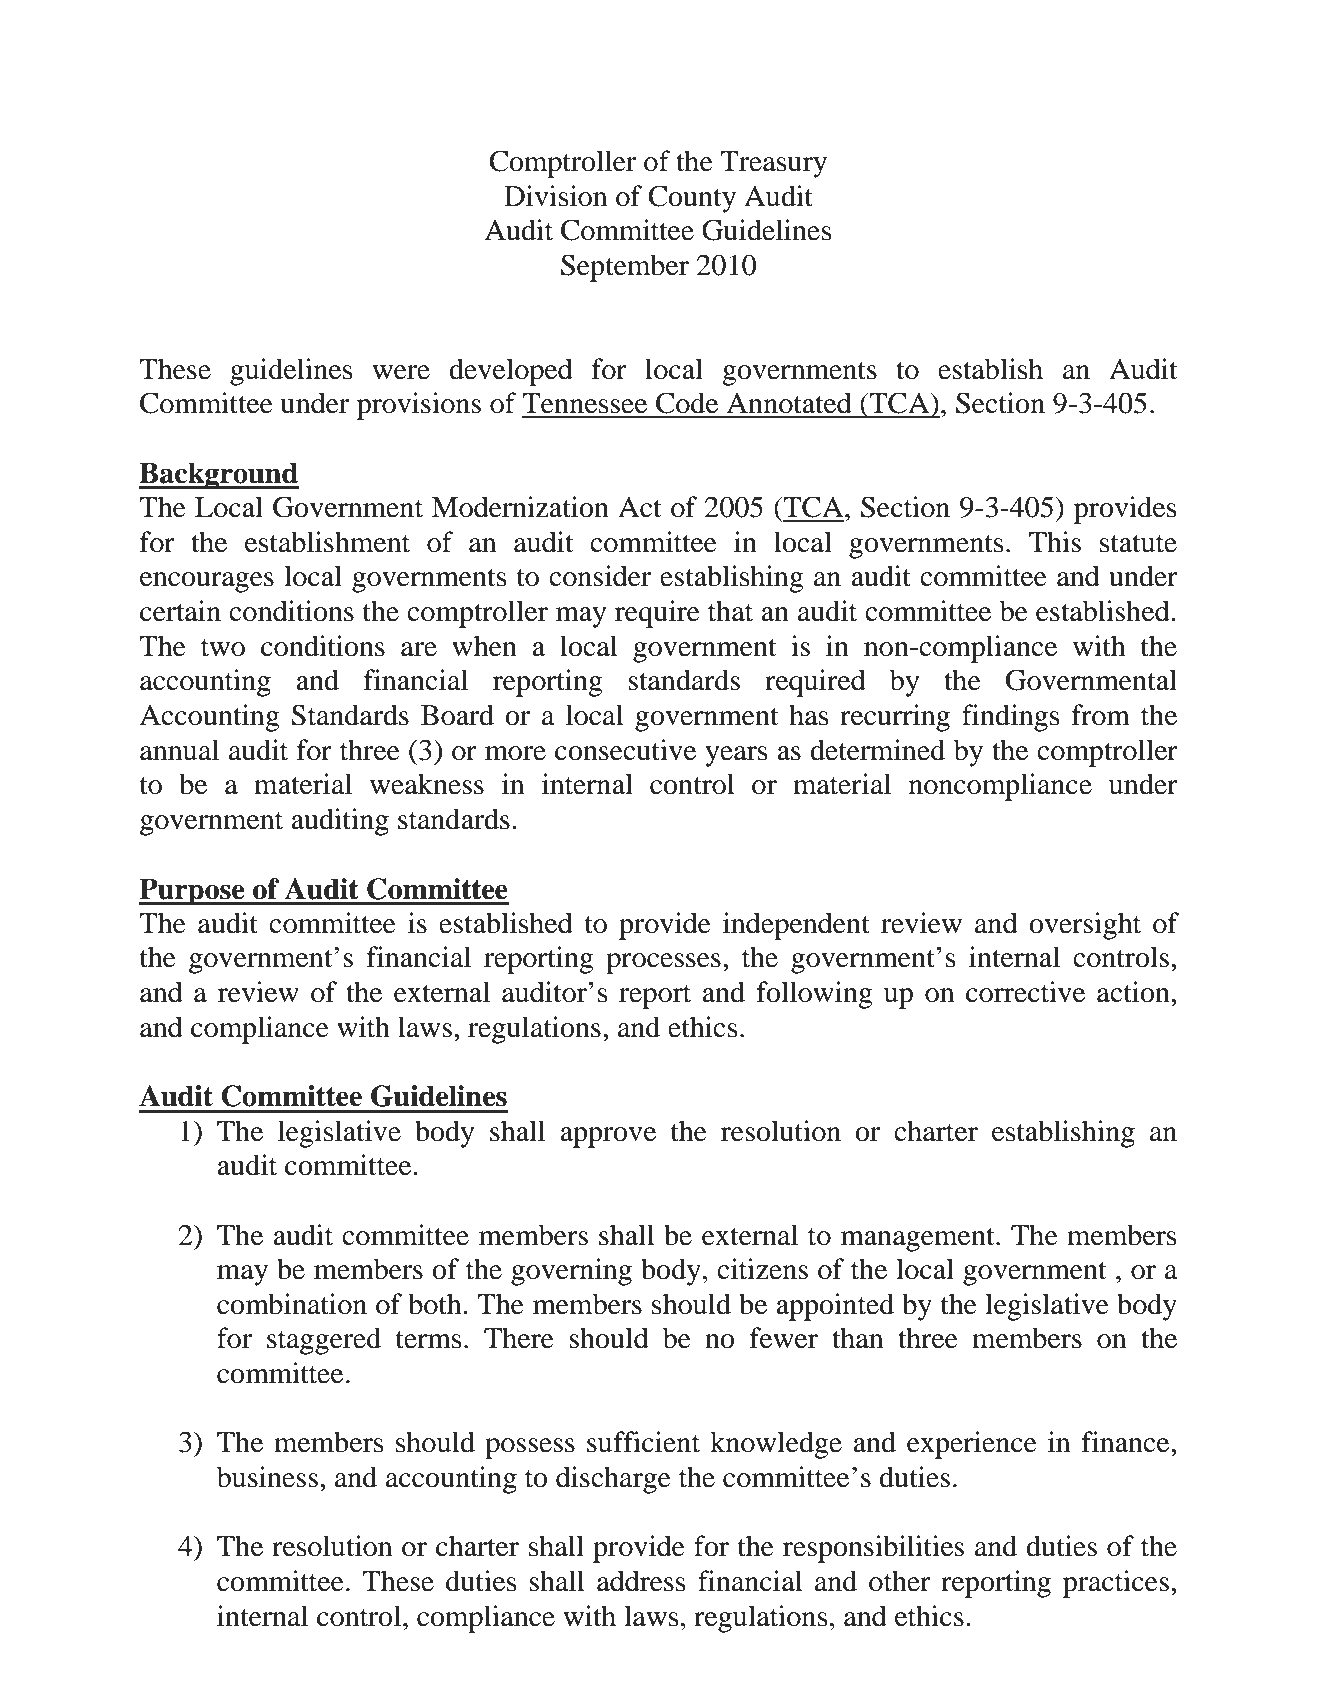  I want to click on Treasury, so click(773, 164).
